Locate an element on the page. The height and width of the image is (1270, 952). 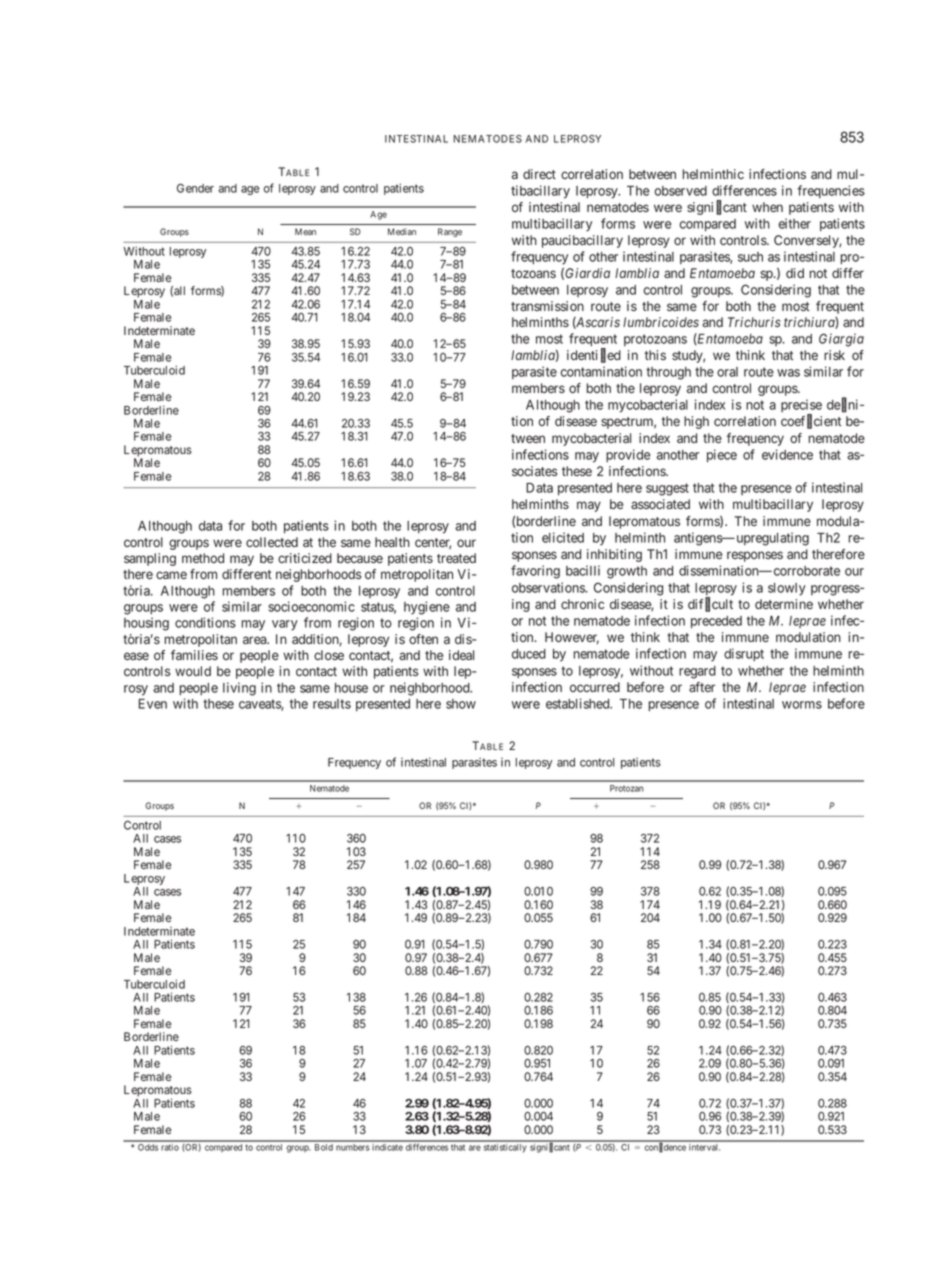
show is located at coordinates (461, 704).
